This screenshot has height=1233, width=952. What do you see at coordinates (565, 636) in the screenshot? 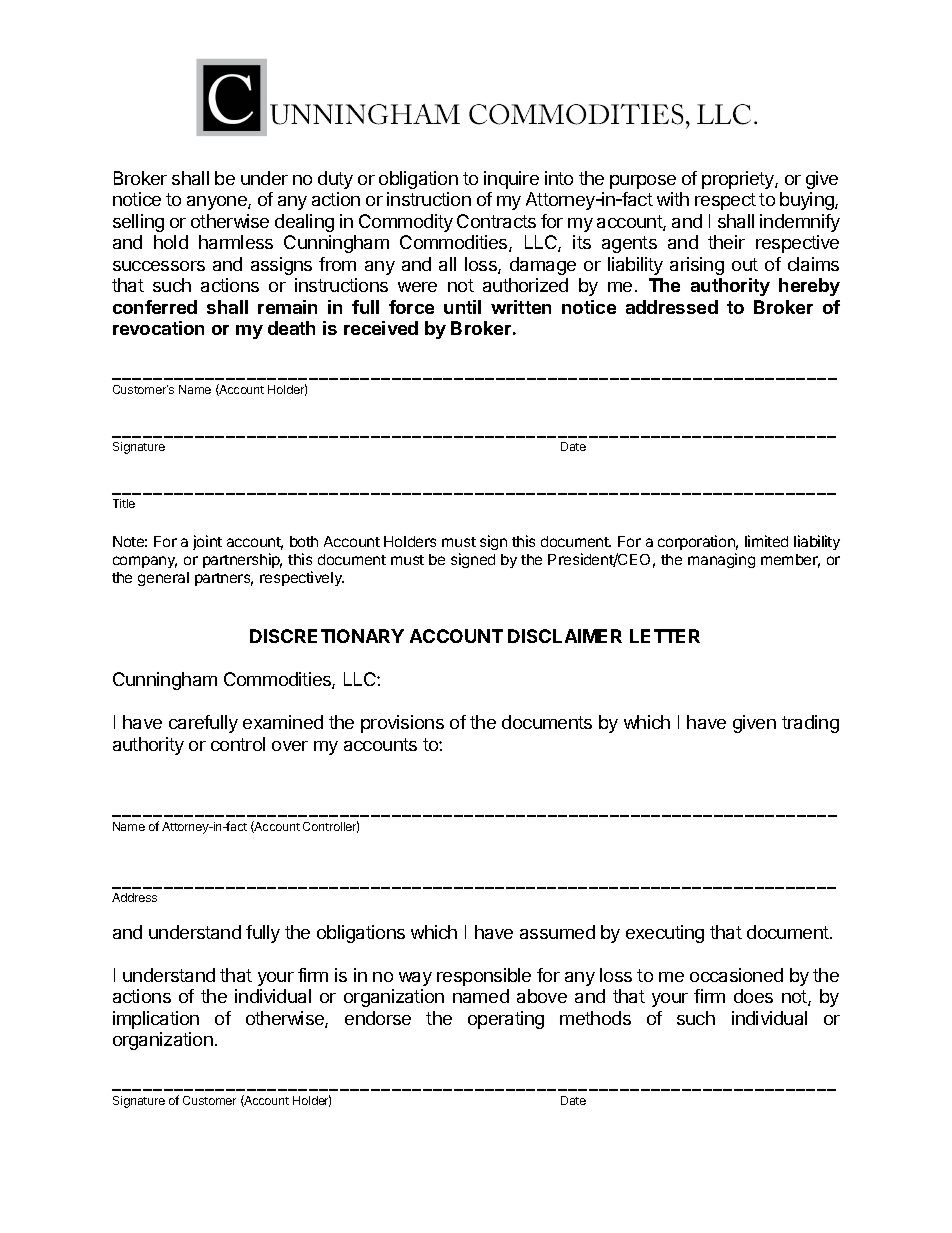
I see `DISCLAIMER` at bounding box center [565, 636].
